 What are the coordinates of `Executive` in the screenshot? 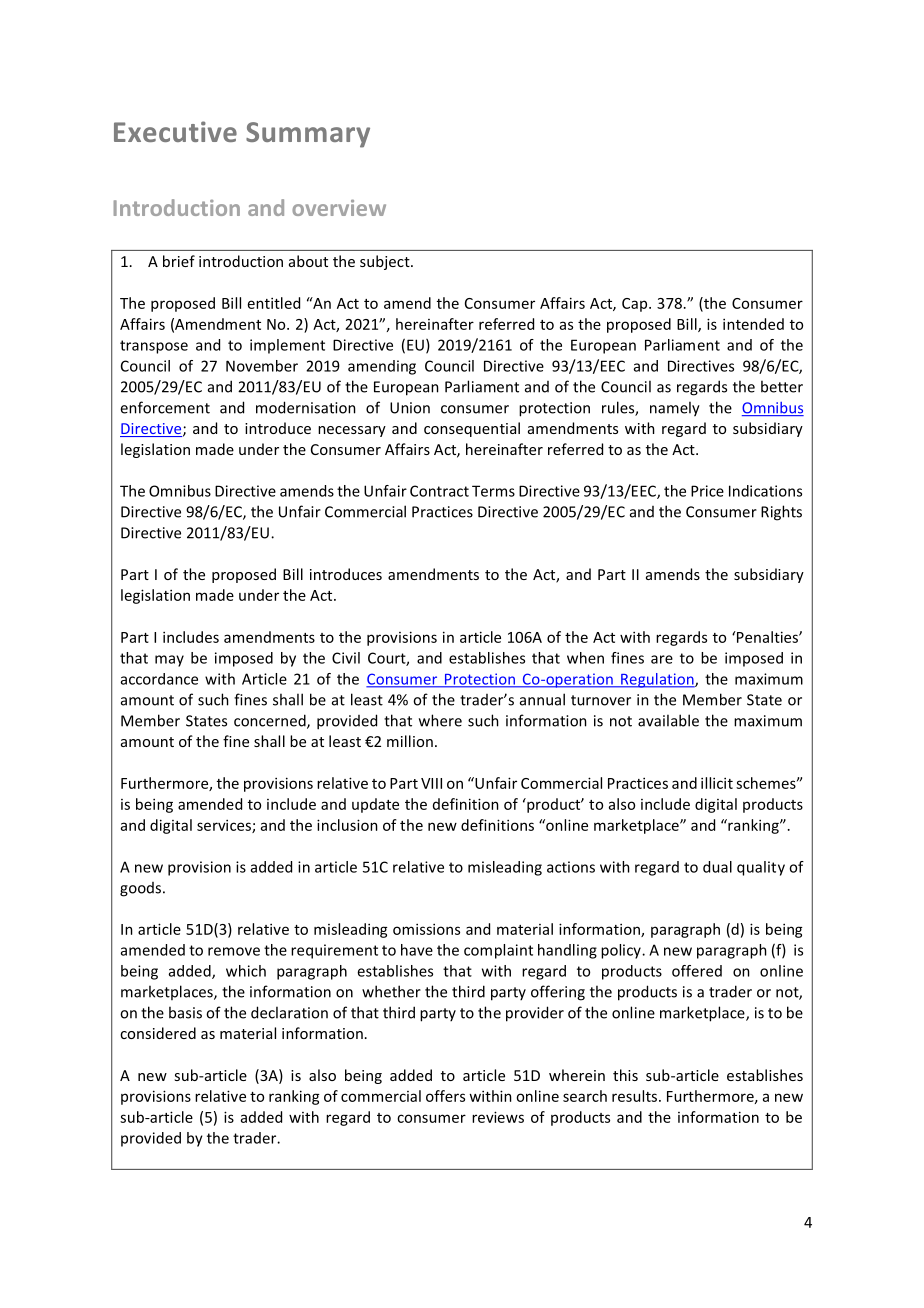 It's located at (175, 131).
